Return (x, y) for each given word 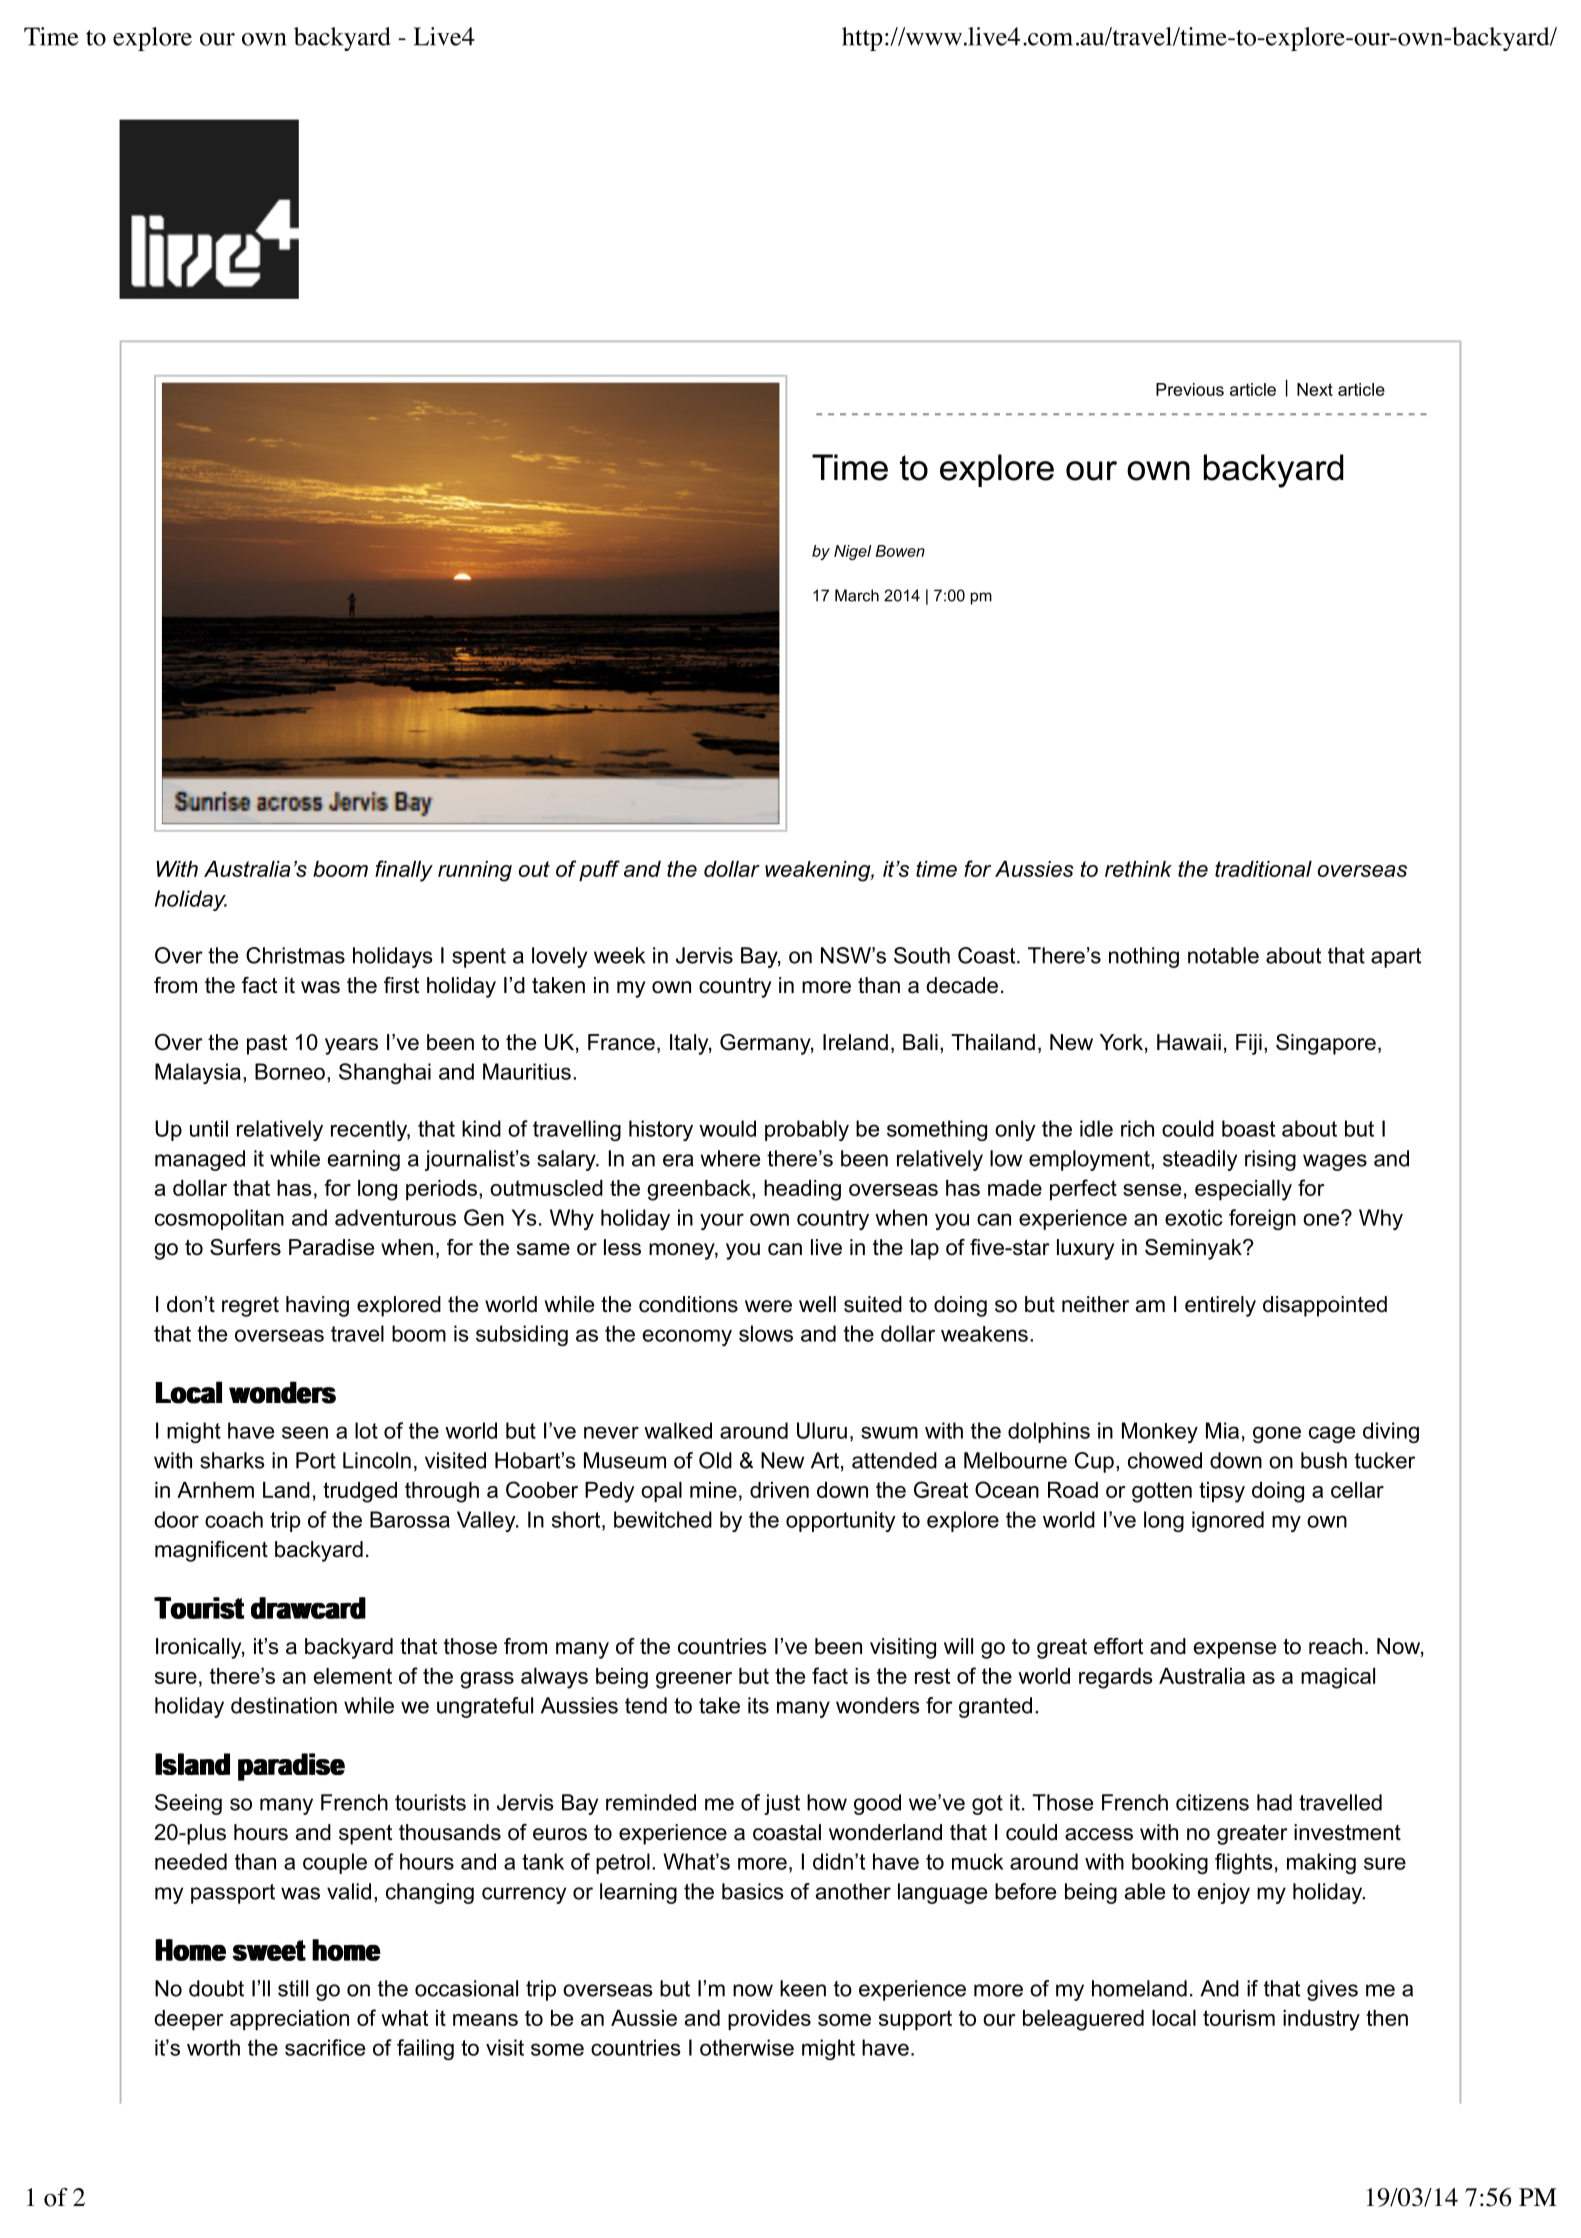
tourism (1239, 2018)
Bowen (900, 551)
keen (803, 1988)
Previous (1190, 389)
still (293, 1988)
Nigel (853, 552)
